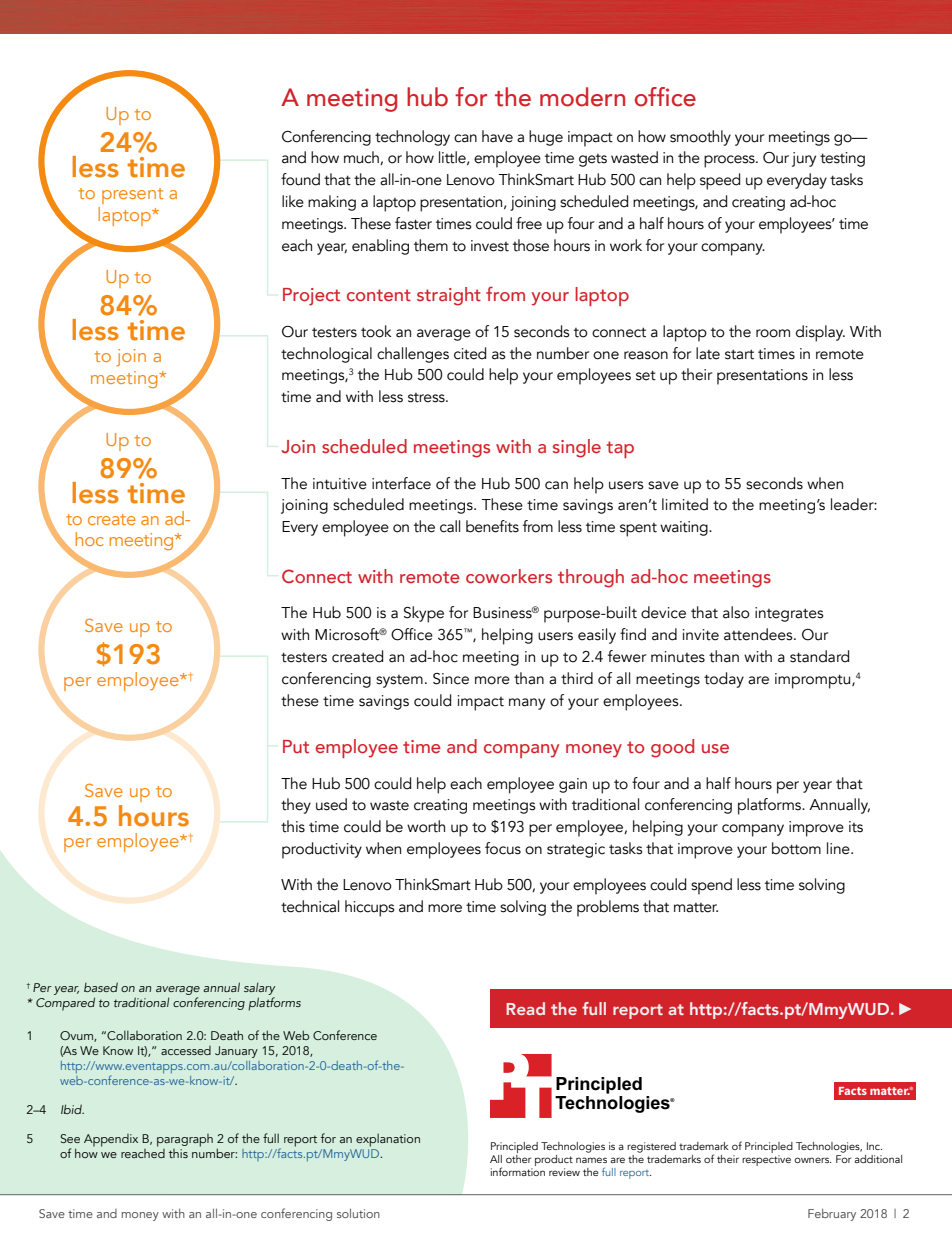 Image resolution: width=952 pixels, height=1233 pixels. I want to click on paragraph, so click(185, 1140).
